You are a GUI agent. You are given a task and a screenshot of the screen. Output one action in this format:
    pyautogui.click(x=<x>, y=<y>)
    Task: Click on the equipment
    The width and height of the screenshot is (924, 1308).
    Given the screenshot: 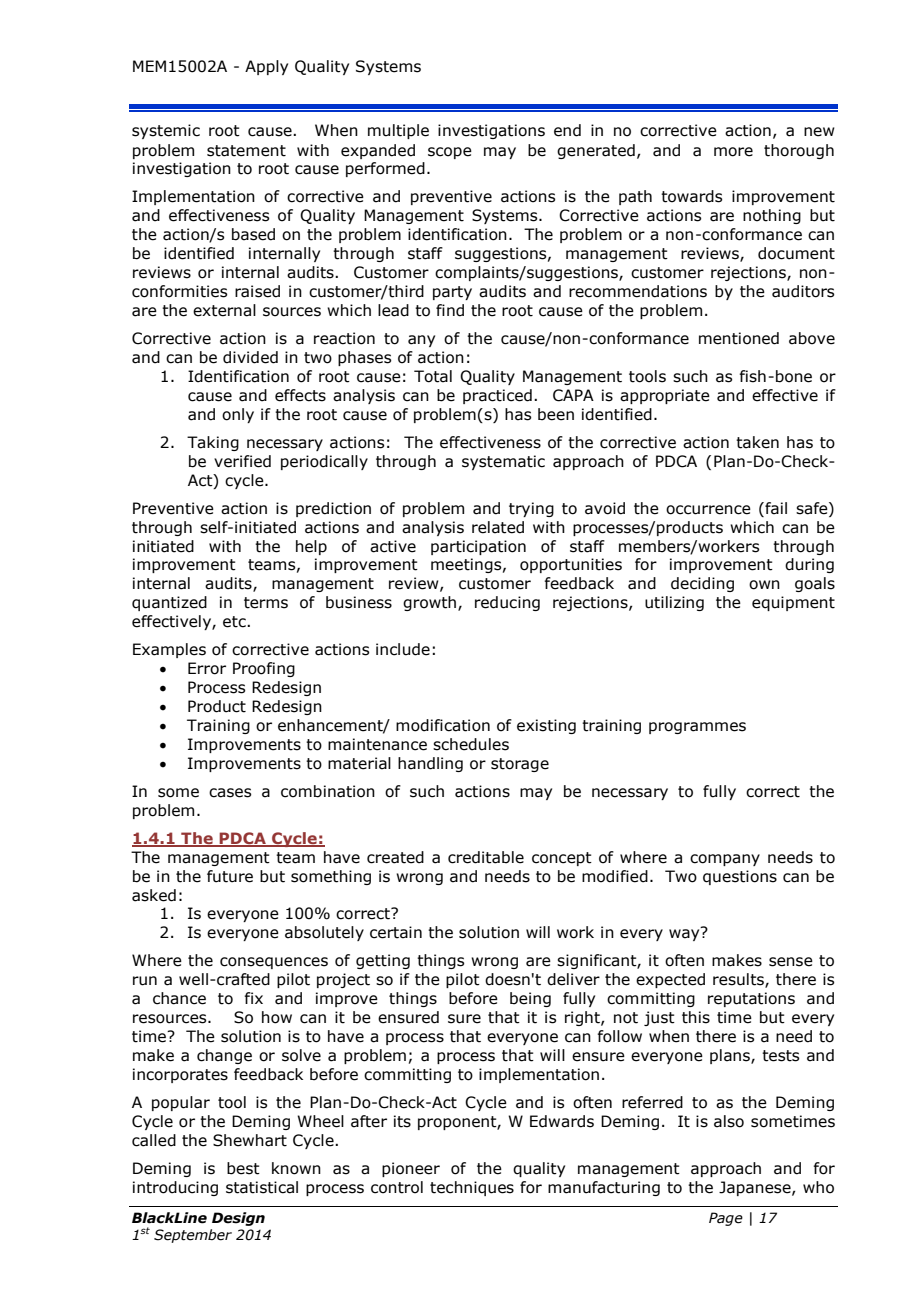 What is the action you would take?
    pyautogui.click(x=793, y=603)
